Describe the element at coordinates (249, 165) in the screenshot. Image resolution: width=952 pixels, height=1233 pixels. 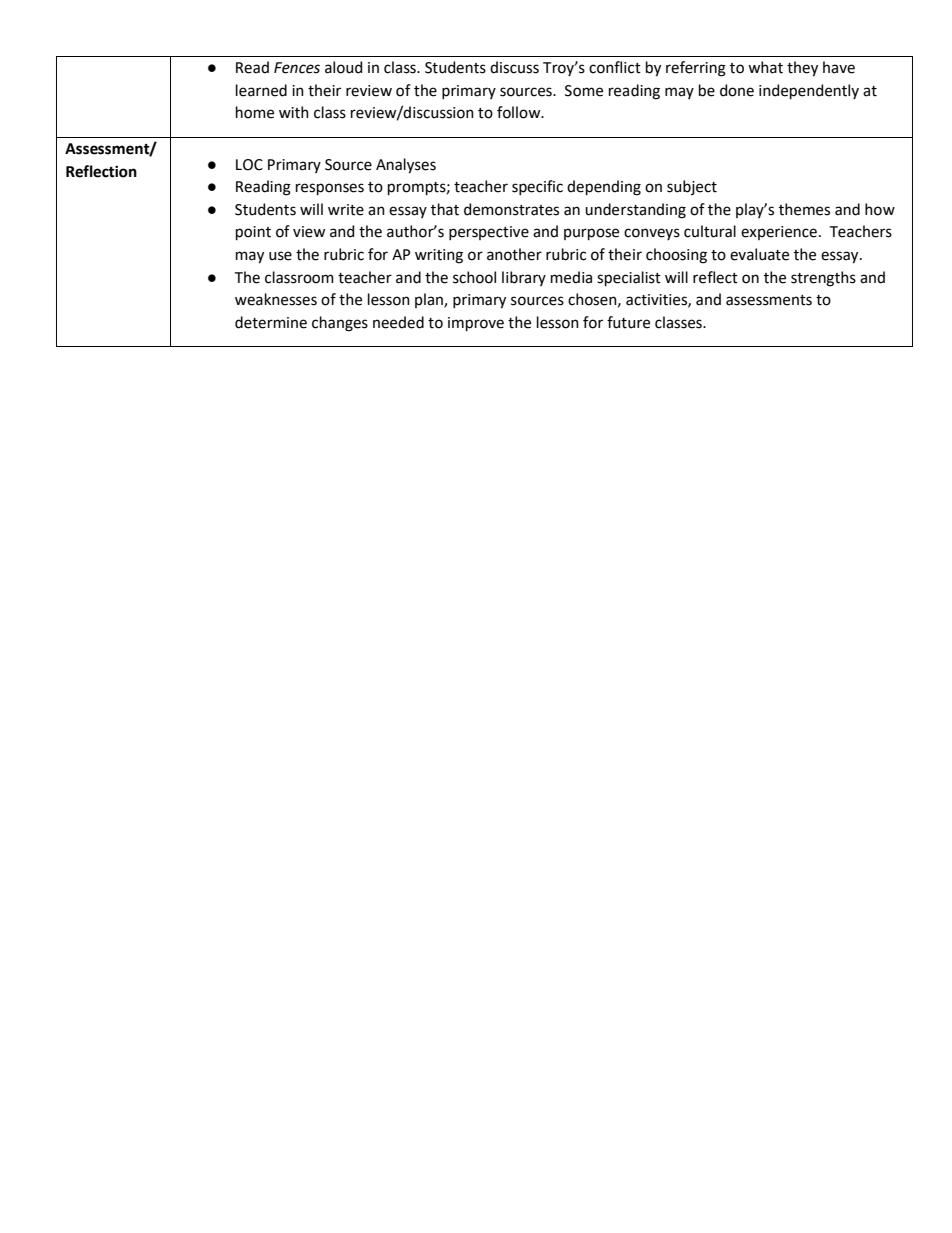
I see `LOC` at that location.
